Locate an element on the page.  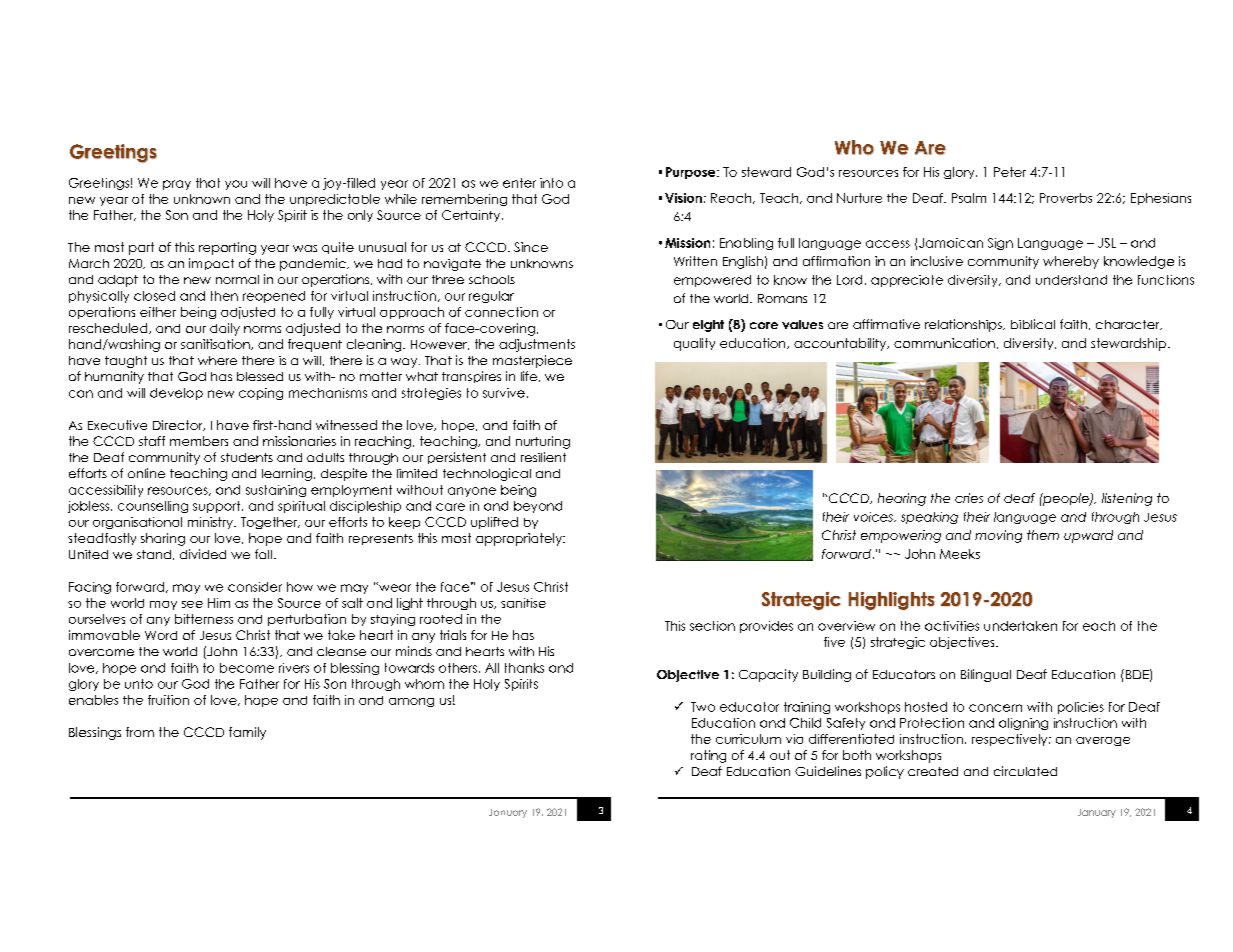
rating is located at coordinates (708, 756).
